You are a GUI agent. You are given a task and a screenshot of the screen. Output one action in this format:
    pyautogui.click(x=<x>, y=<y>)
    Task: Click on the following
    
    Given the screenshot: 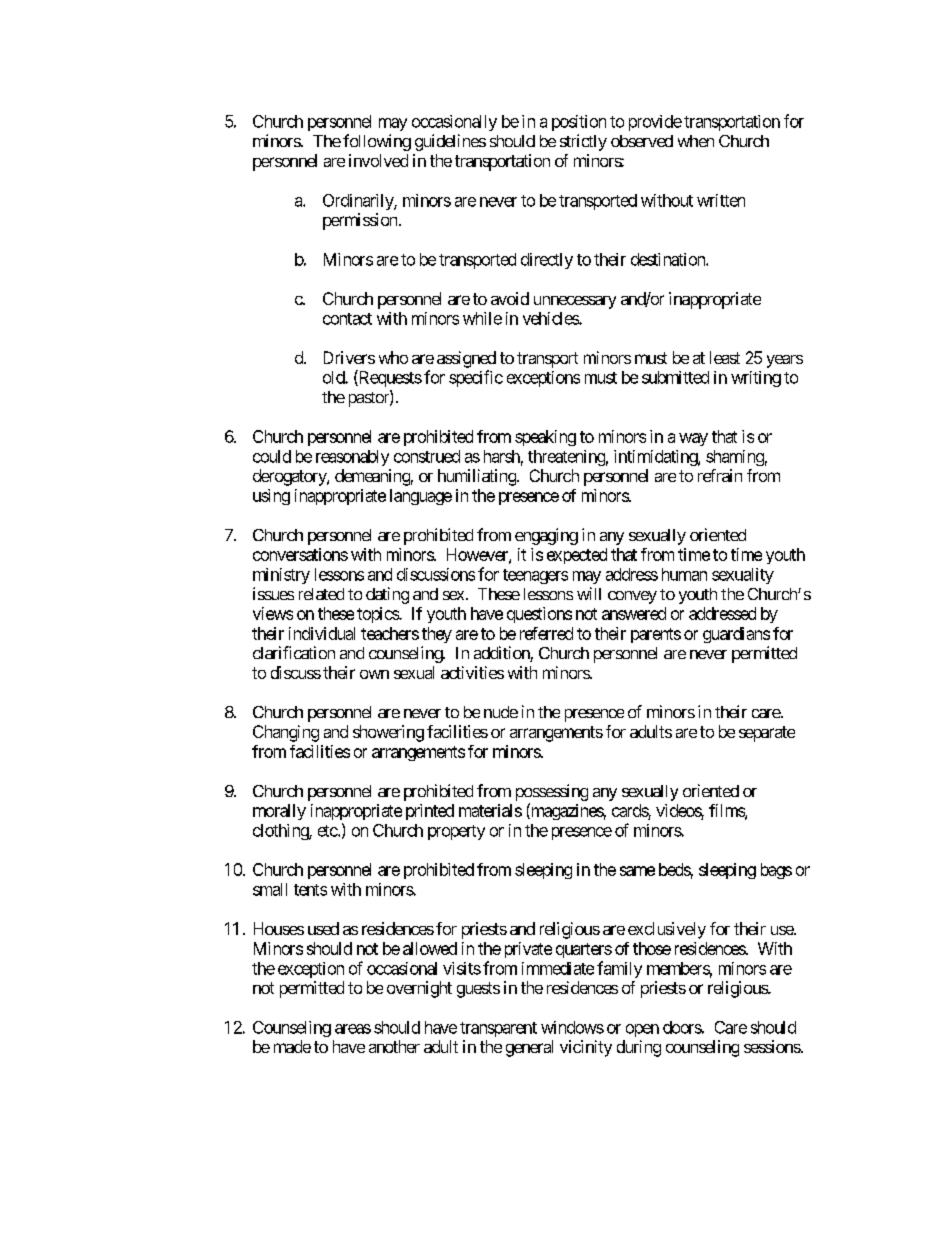 What is the action you would take?
    pyautogui.click(x=377, y=142)
